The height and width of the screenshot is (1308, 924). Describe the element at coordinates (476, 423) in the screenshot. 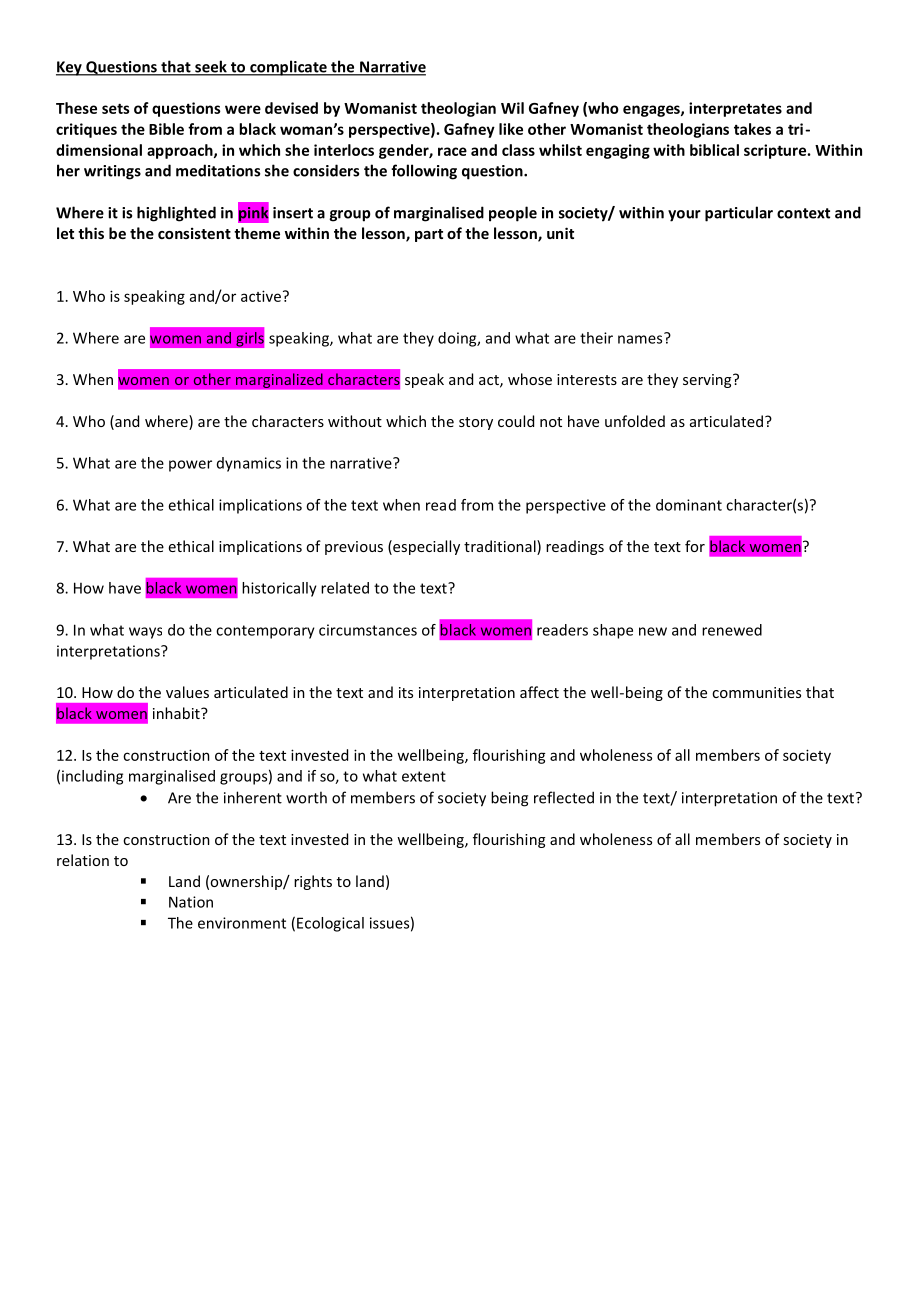

I see `story` at that location.
